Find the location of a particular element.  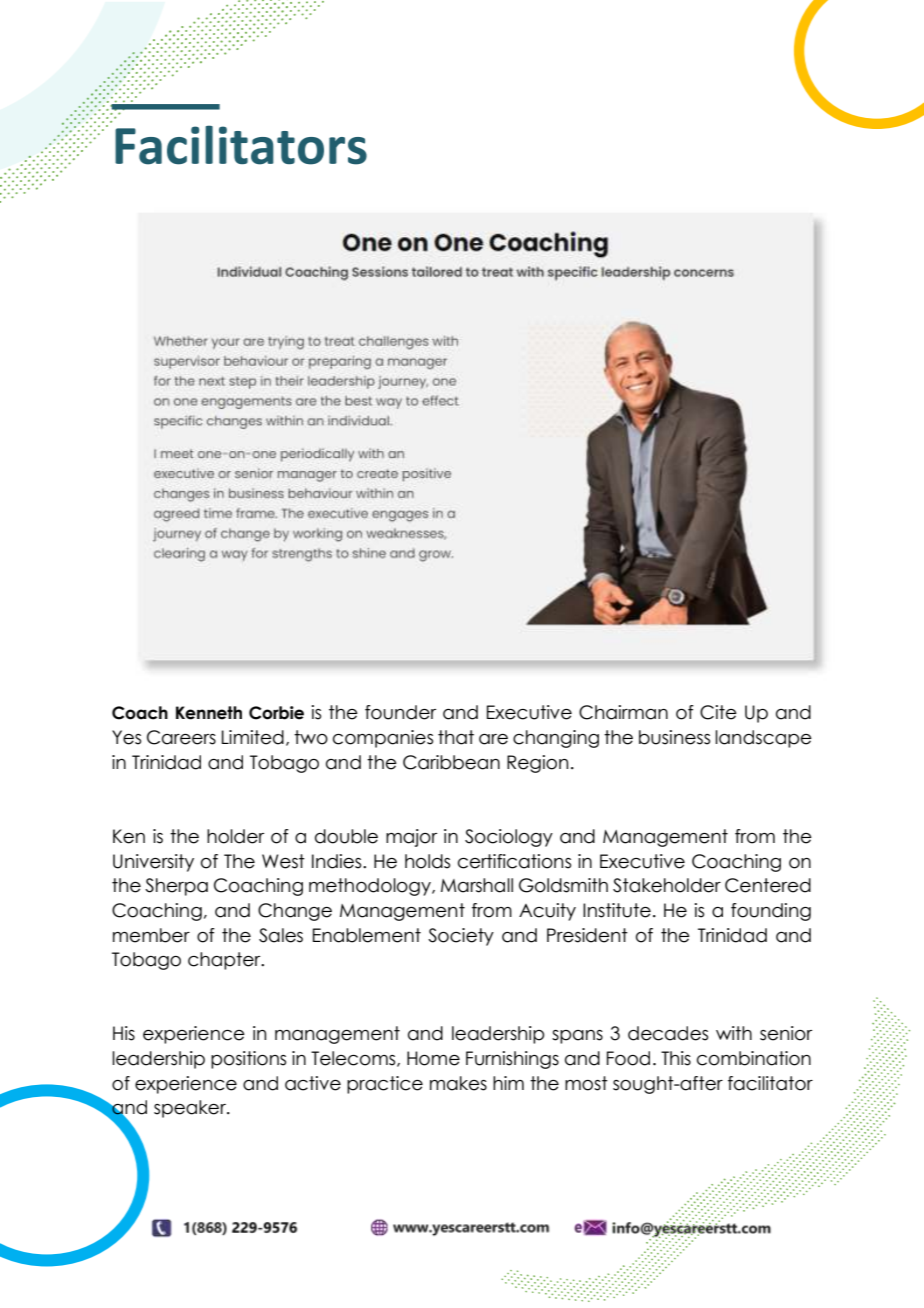

that is located at coordinates (456, 737).
